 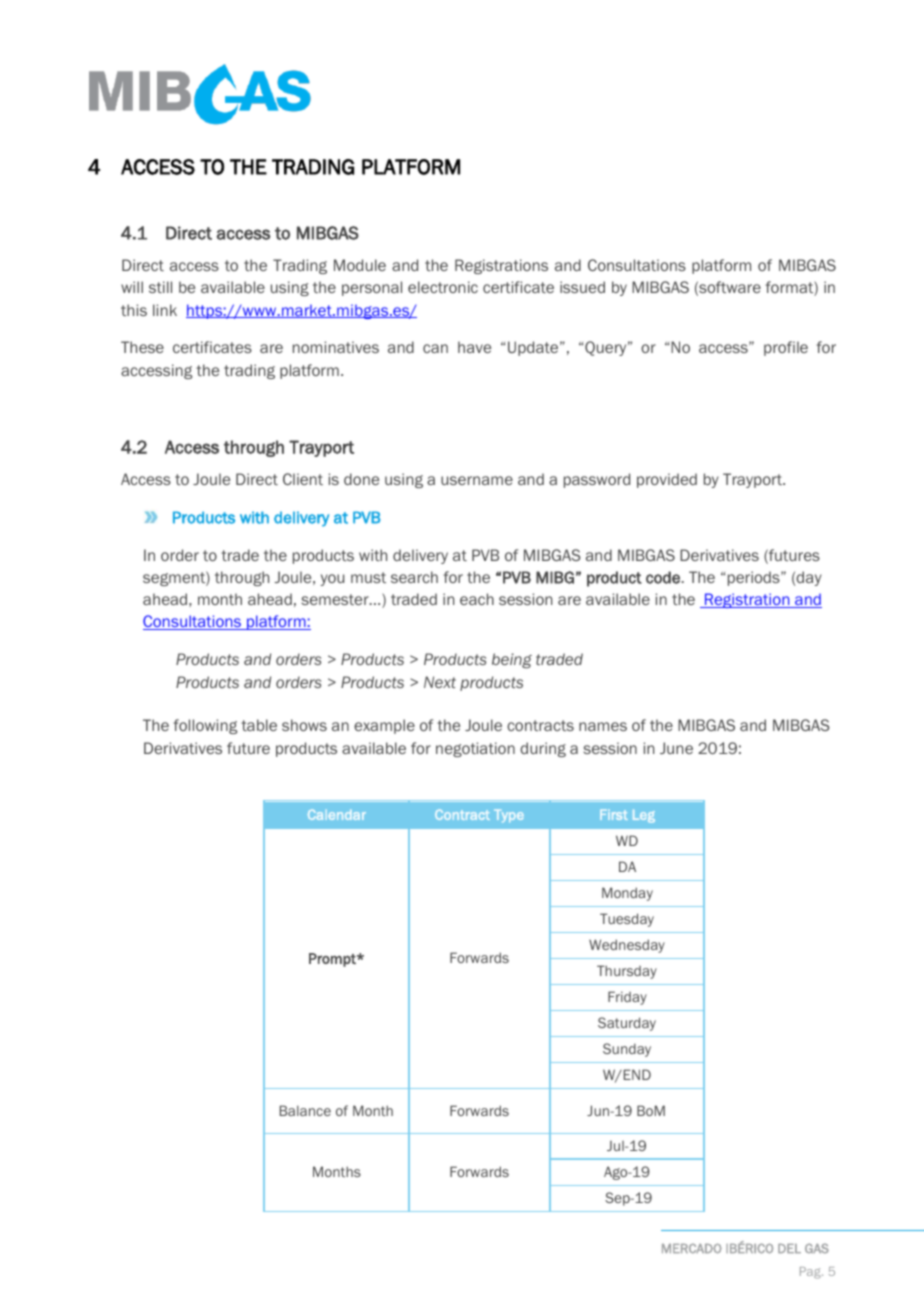 What do you see at coordinates (786, 348) in the screenshot?
I see `profile` at bounding box center [786, 348].
